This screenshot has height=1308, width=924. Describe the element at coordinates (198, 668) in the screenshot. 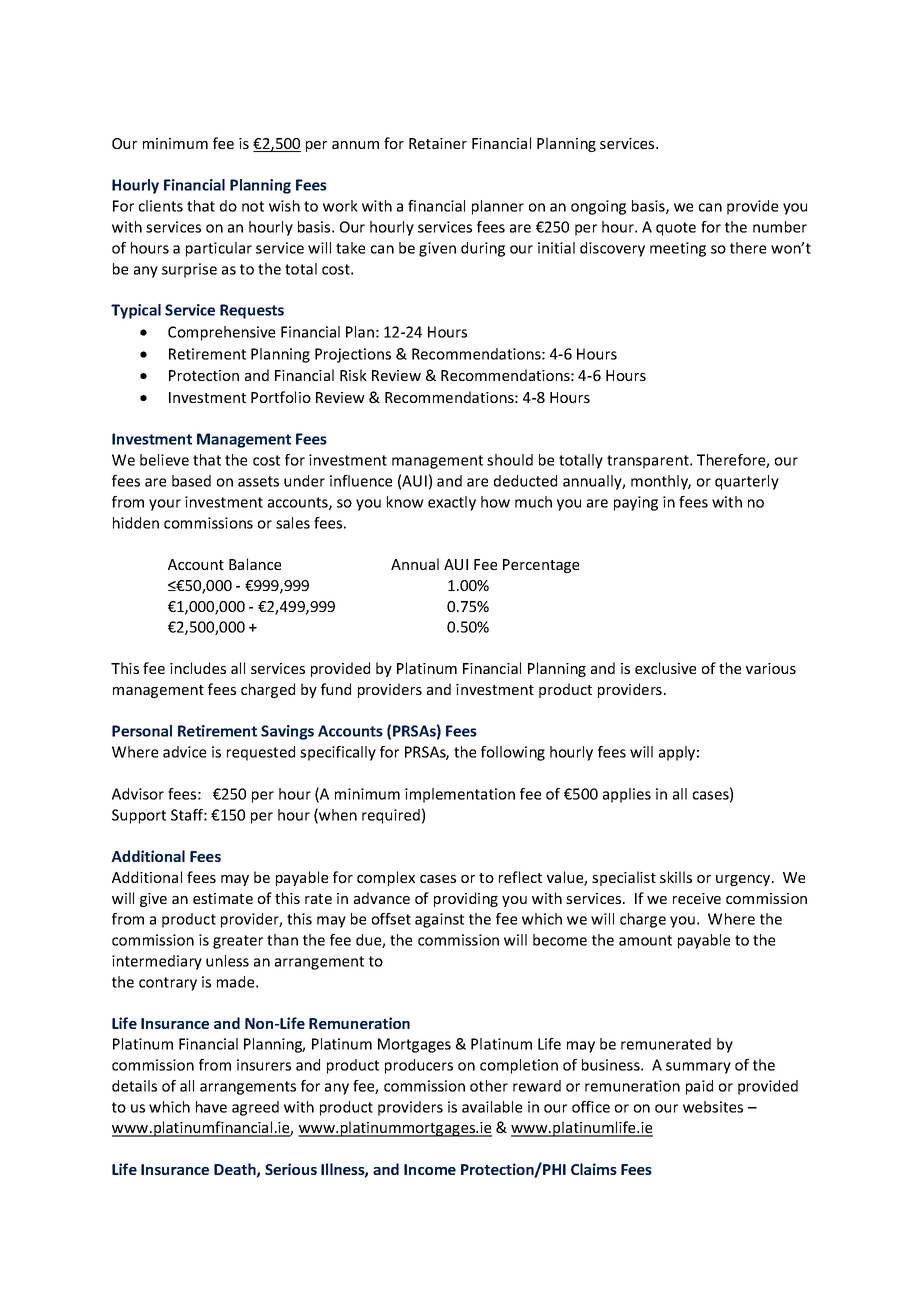

I see `includes` at that location.
